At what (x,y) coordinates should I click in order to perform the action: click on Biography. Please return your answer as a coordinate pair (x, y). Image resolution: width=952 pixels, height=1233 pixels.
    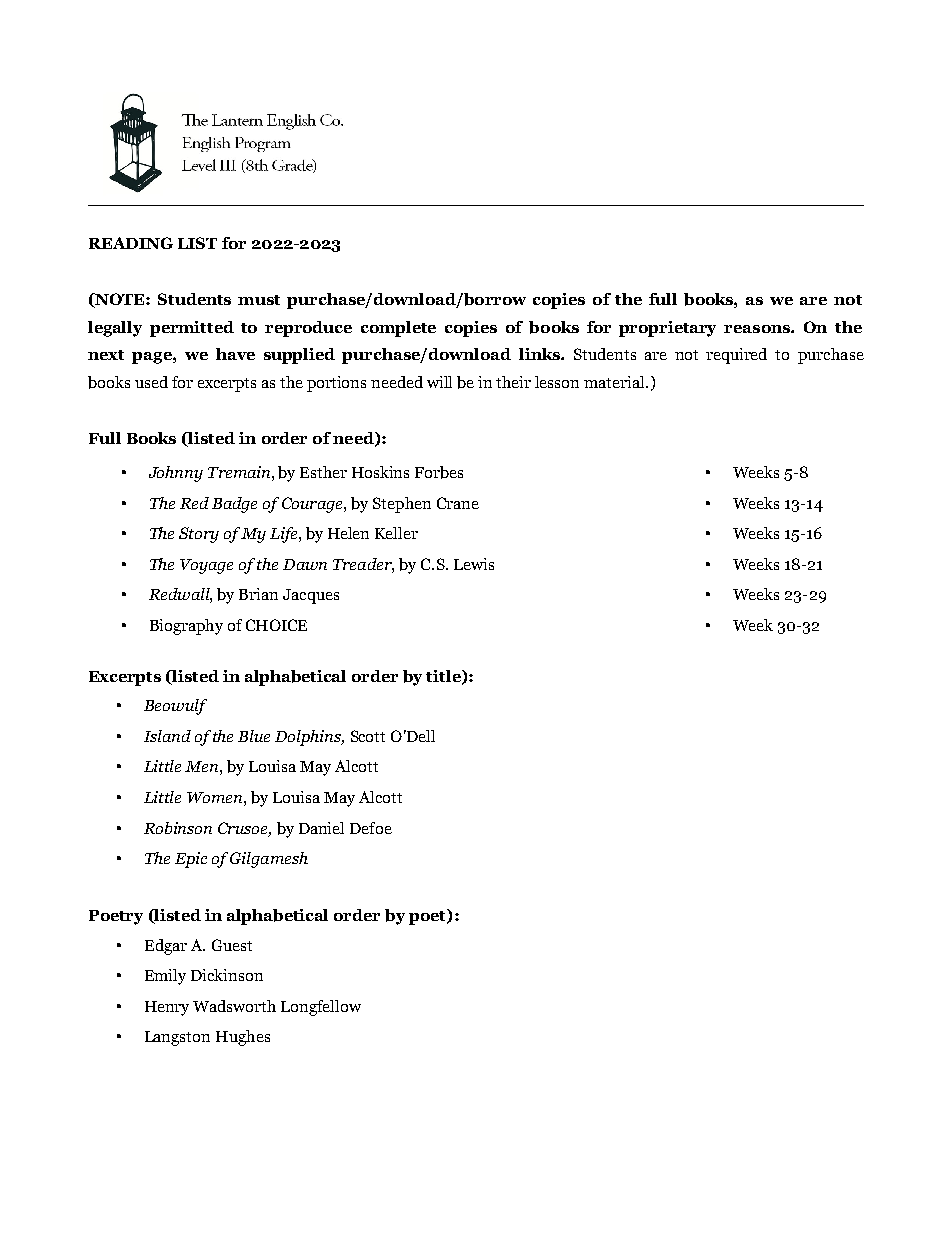
    Looking at the image, I should click on (186, 627).
